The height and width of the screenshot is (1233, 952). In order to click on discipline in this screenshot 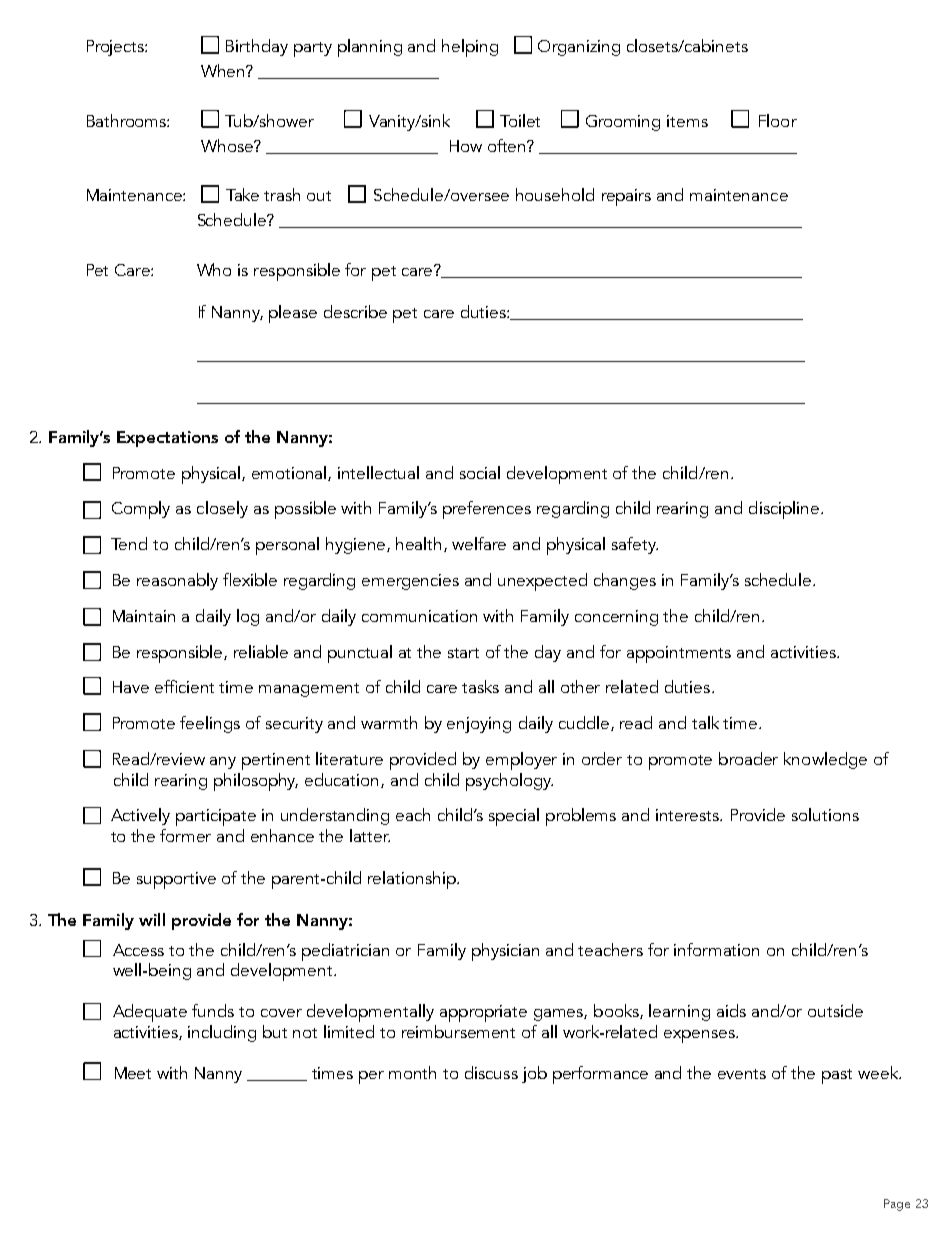, I will do `click(785, 510)`.
